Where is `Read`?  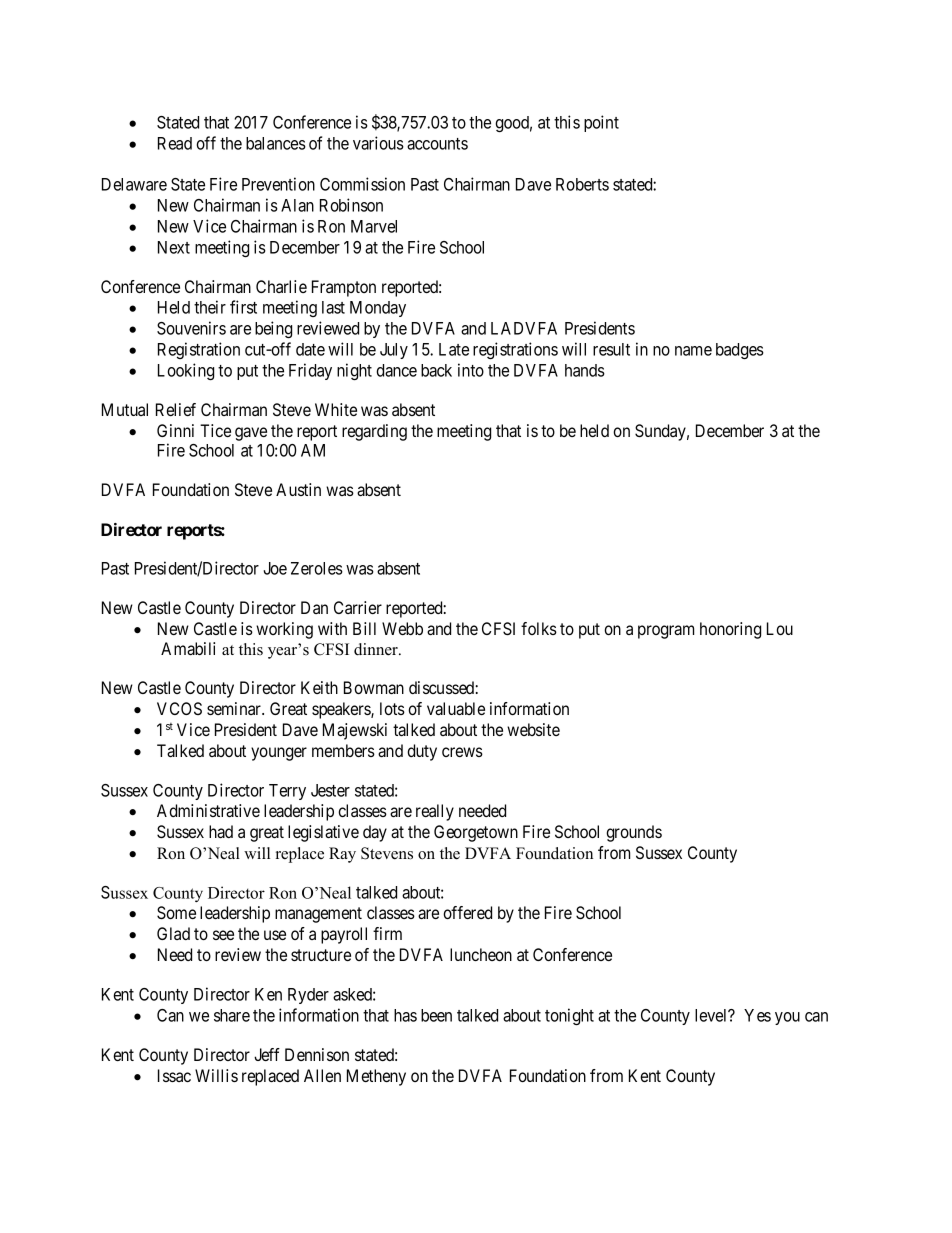 Read is located at coordinates (175, 143).
